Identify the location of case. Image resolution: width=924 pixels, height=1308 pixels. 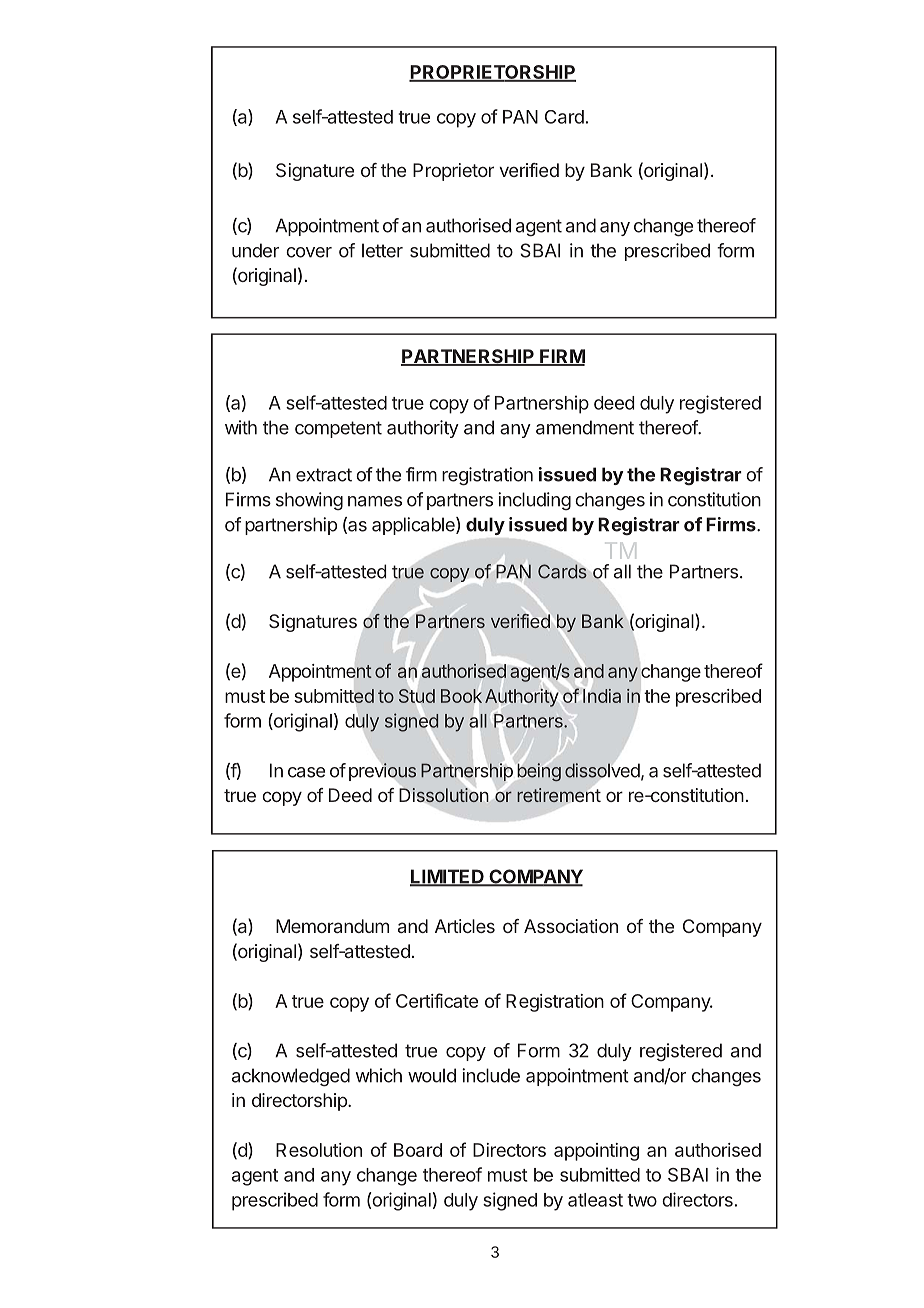
(306, 772).
